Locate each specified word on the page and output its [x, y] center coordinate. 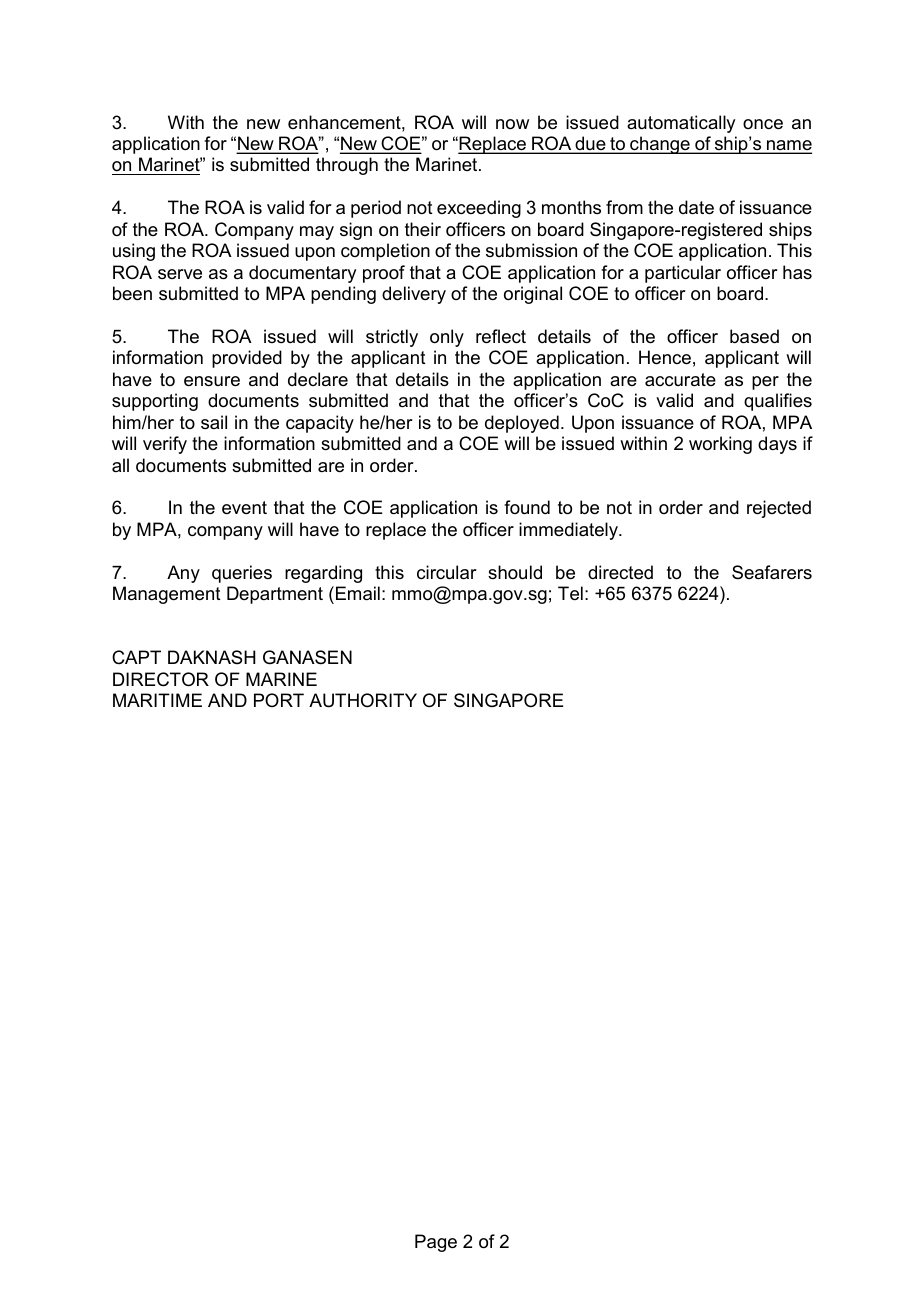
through [347, 166]
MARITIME [157, 700]
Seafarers [772, 572]
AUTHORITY [363, 700]
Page [436, 1243]
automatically [681, 124]
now [512, 124]
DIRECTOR [161, 679]
